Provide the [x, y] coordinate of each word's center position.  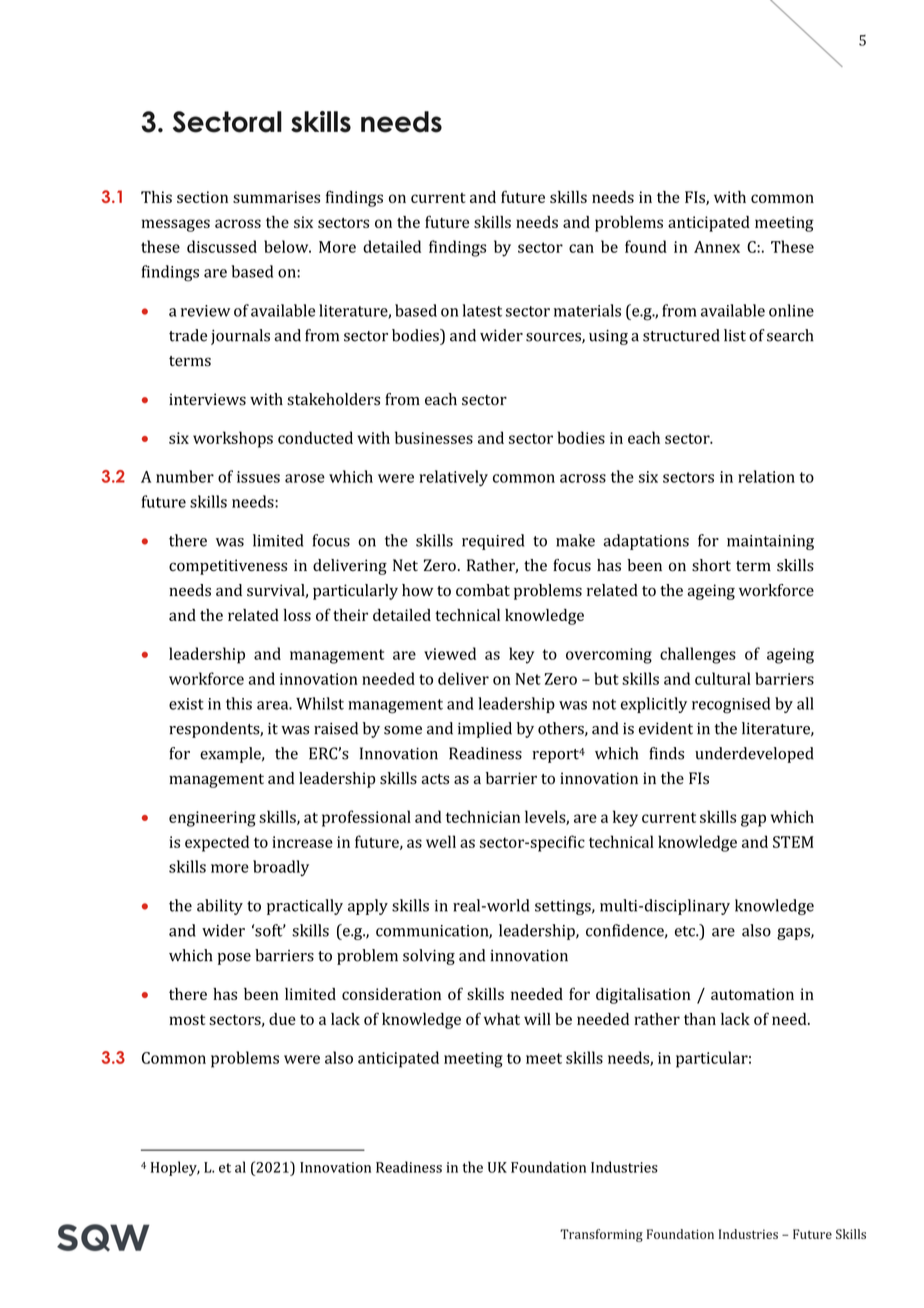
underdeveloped [754, 755]
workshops [233, 439]
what [502, 1019]
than [700, 1019]
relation [766, 476]
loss [297, 615]
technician [483, 816]
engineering [212, 819]
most [187, 1020]
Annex [717, 247]
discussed [222, 246]
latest [482, 310]
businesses [434, 437]
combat [483, 590]
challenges [698, 655]
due [282, 1019]
